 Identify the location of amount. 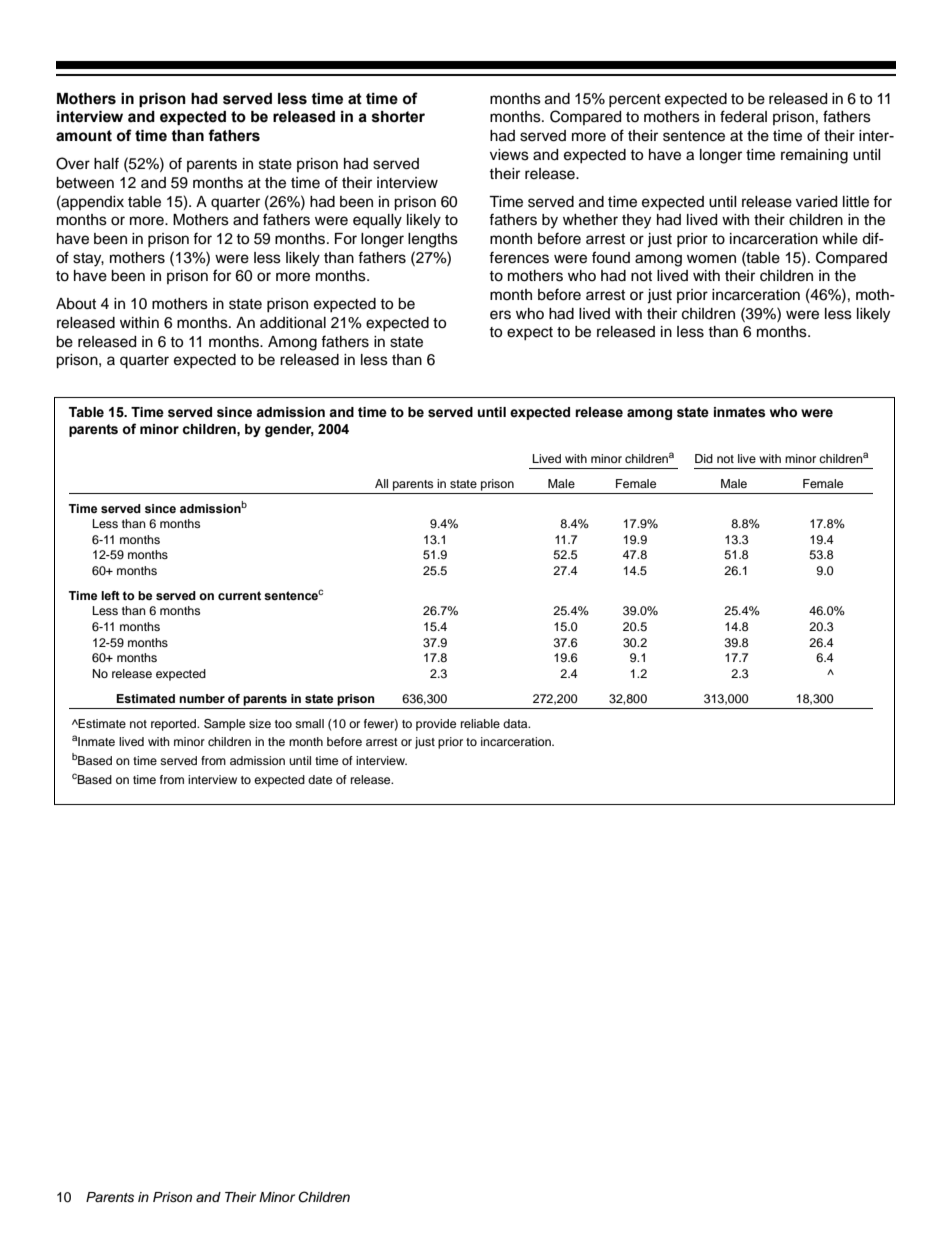
(84, 136).
